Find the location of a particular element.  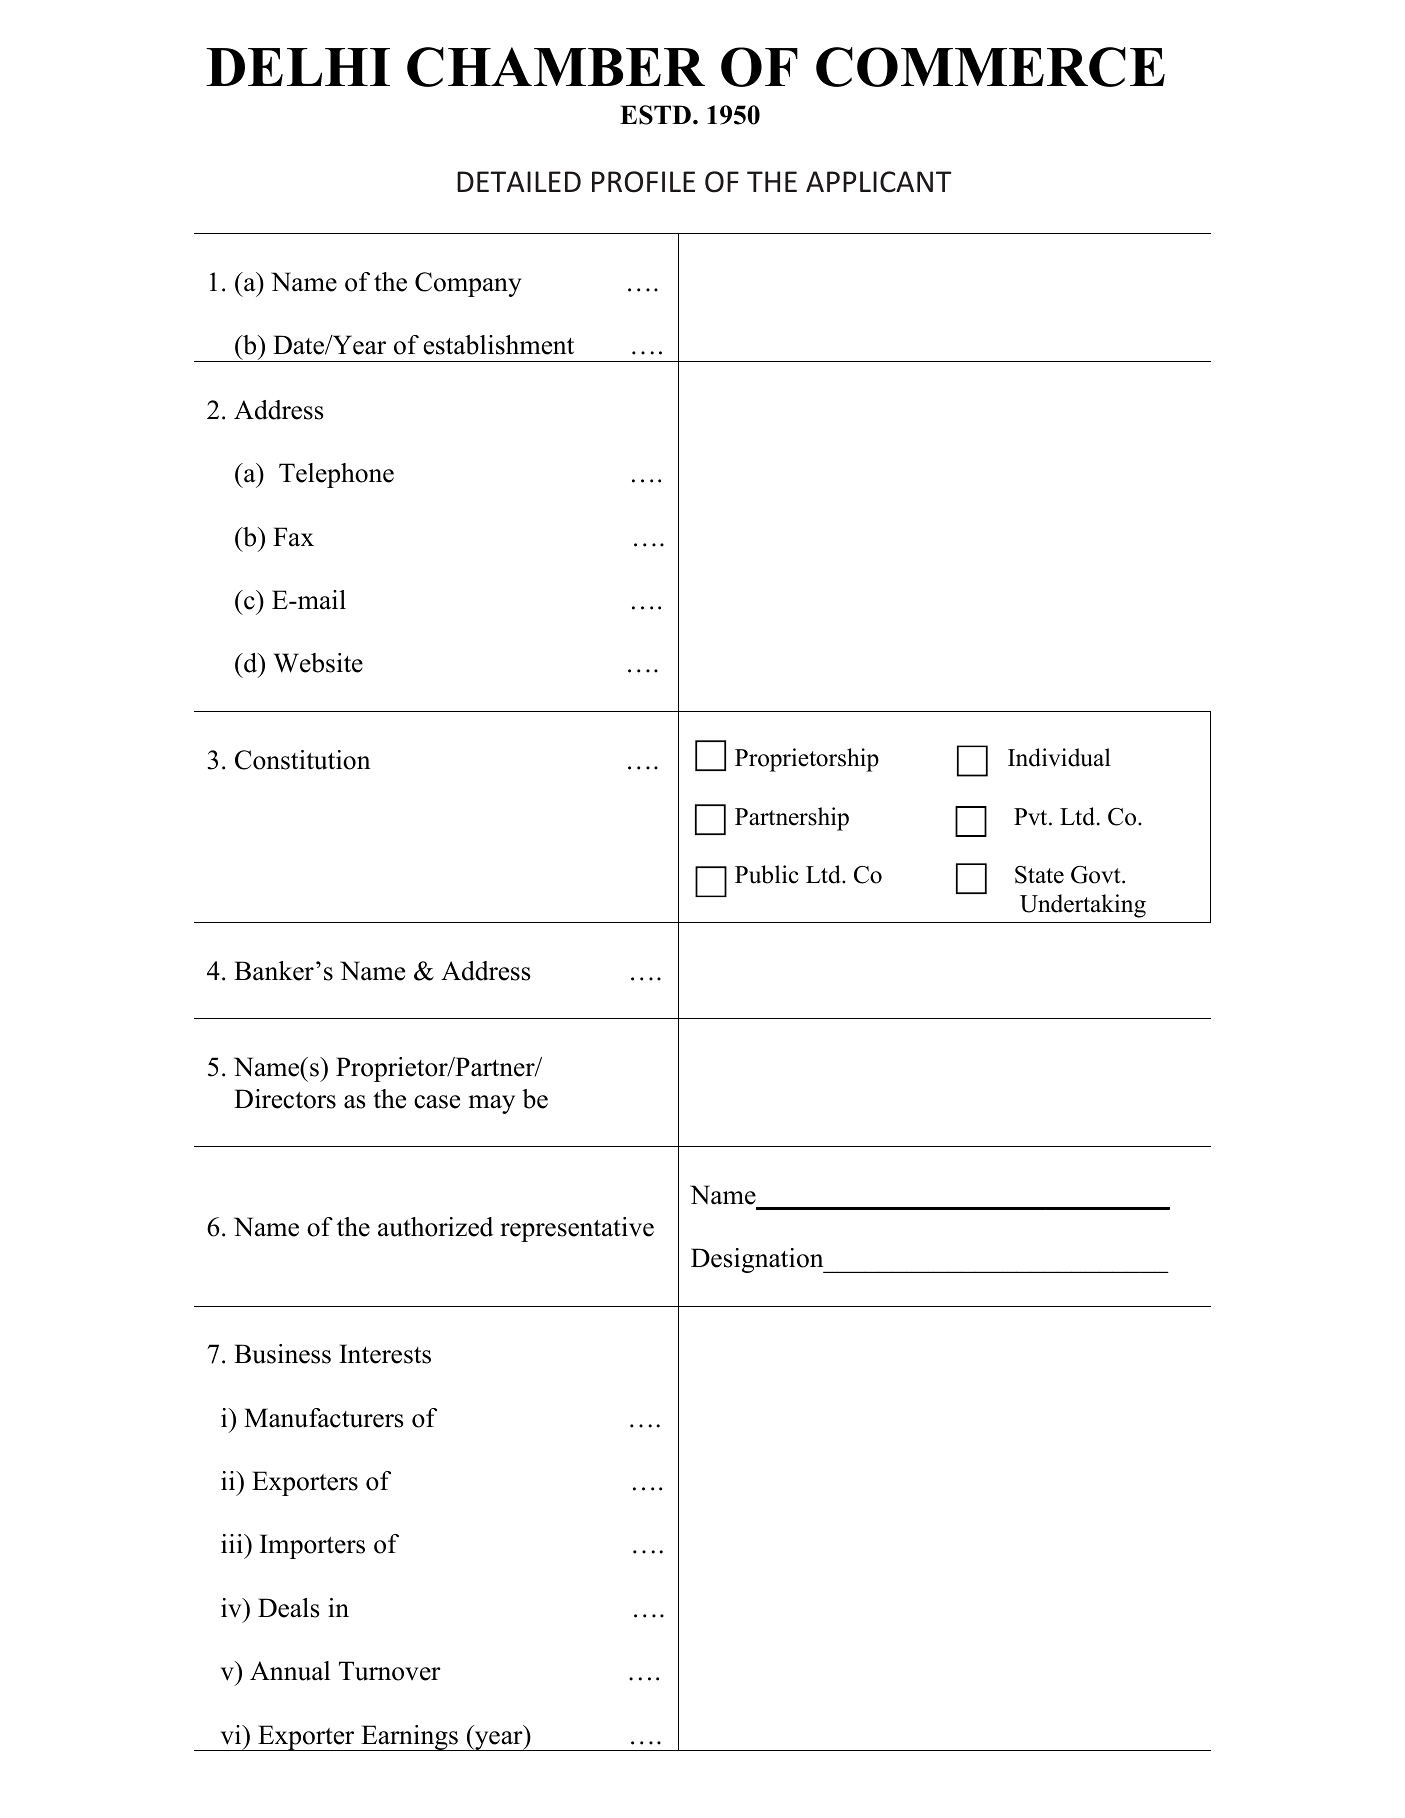

Annual is located at coordinates (290, 1671).
